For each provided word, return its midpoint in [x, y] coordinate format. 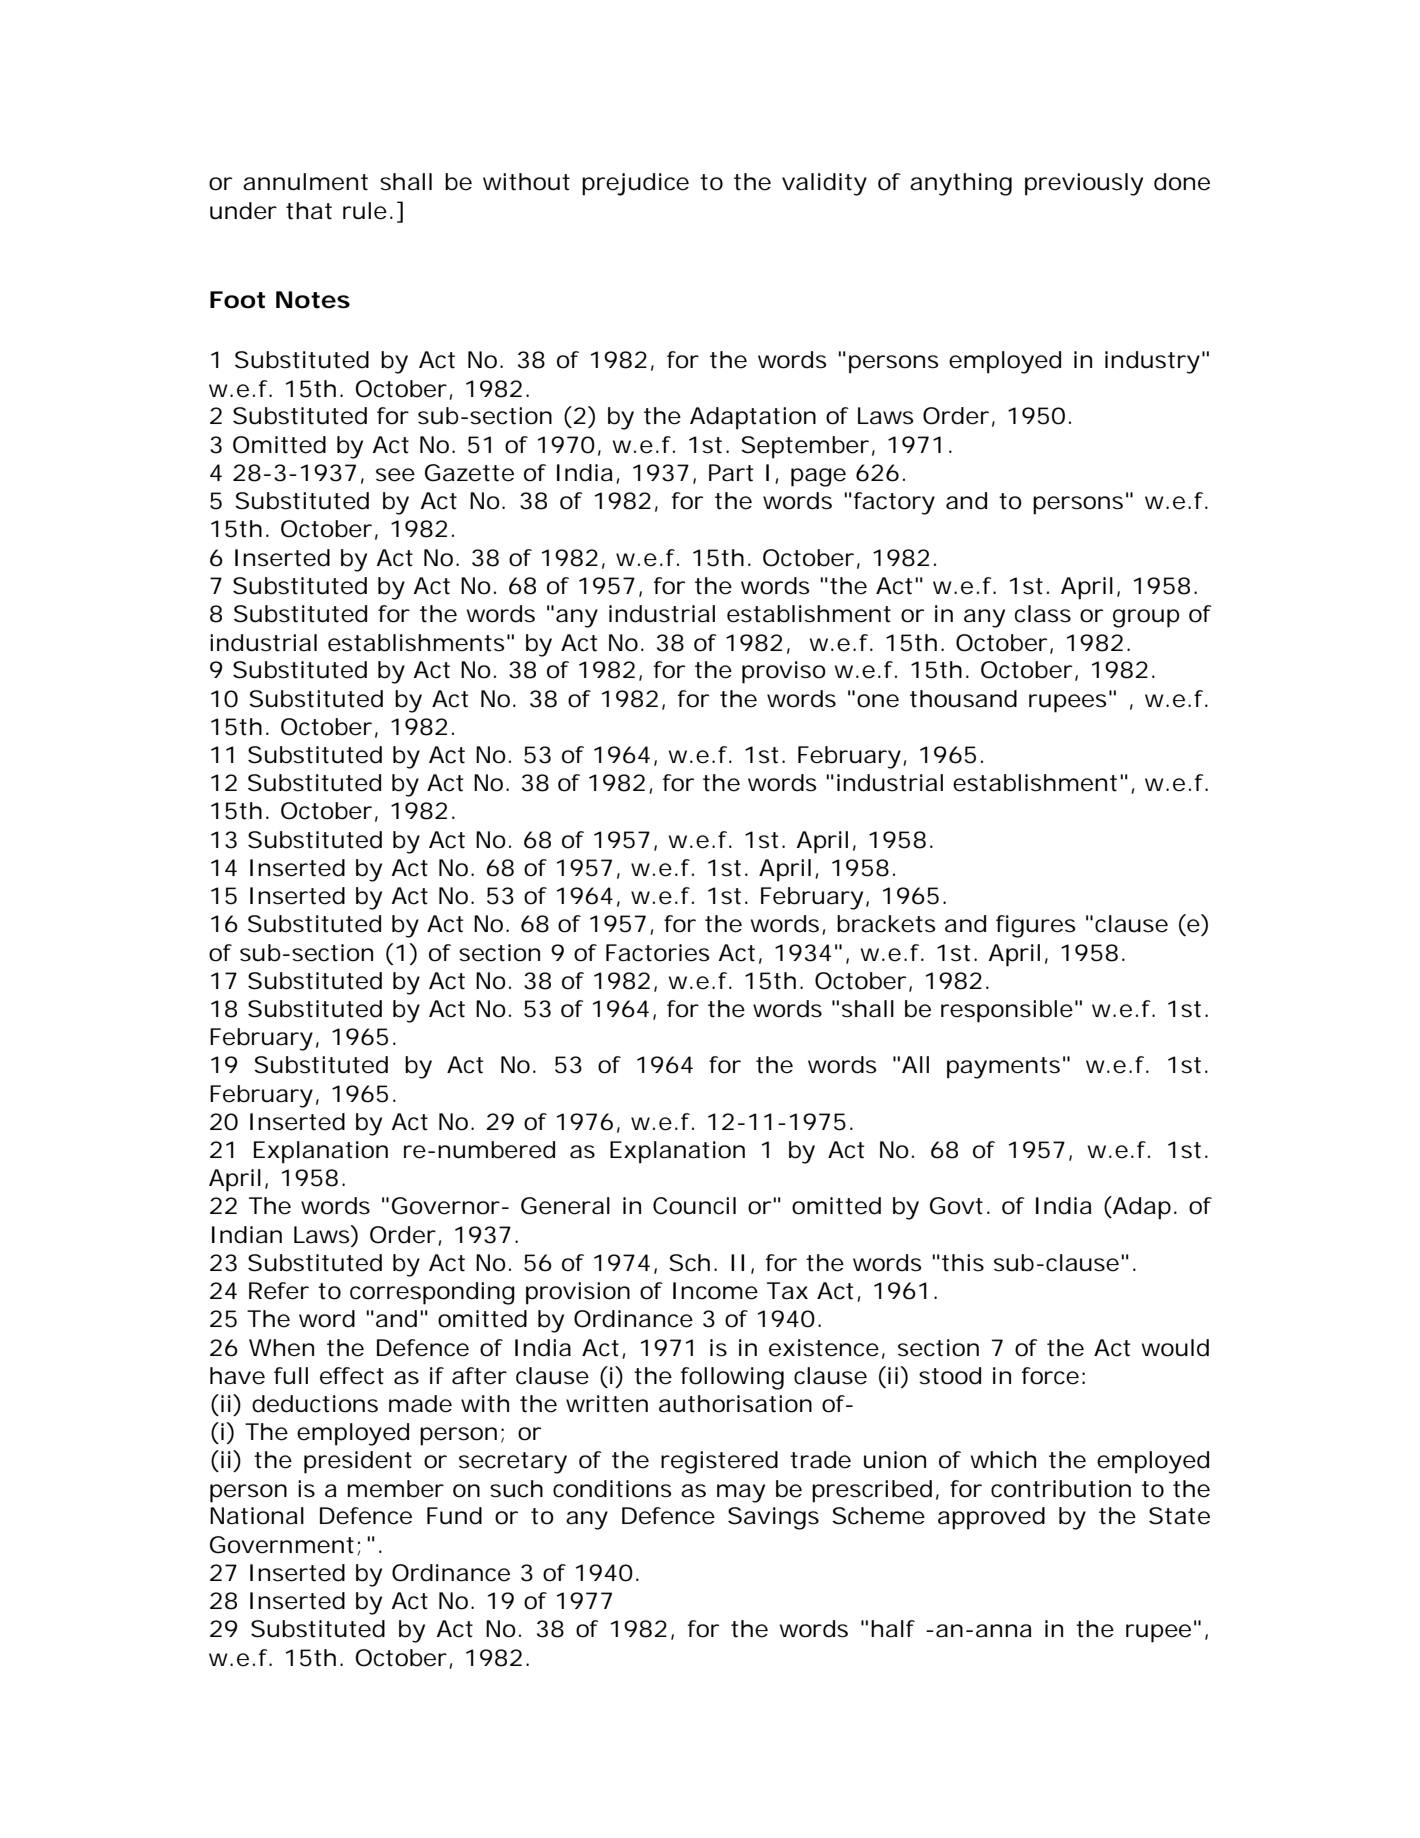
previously [1084, 184]
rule [367, 211]
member [396, 1489]
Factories [657, 953]
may [741, 1493]
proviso [784, 672]
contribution [1061, 1489]
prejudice [635, 184]
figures [1035, 926]
